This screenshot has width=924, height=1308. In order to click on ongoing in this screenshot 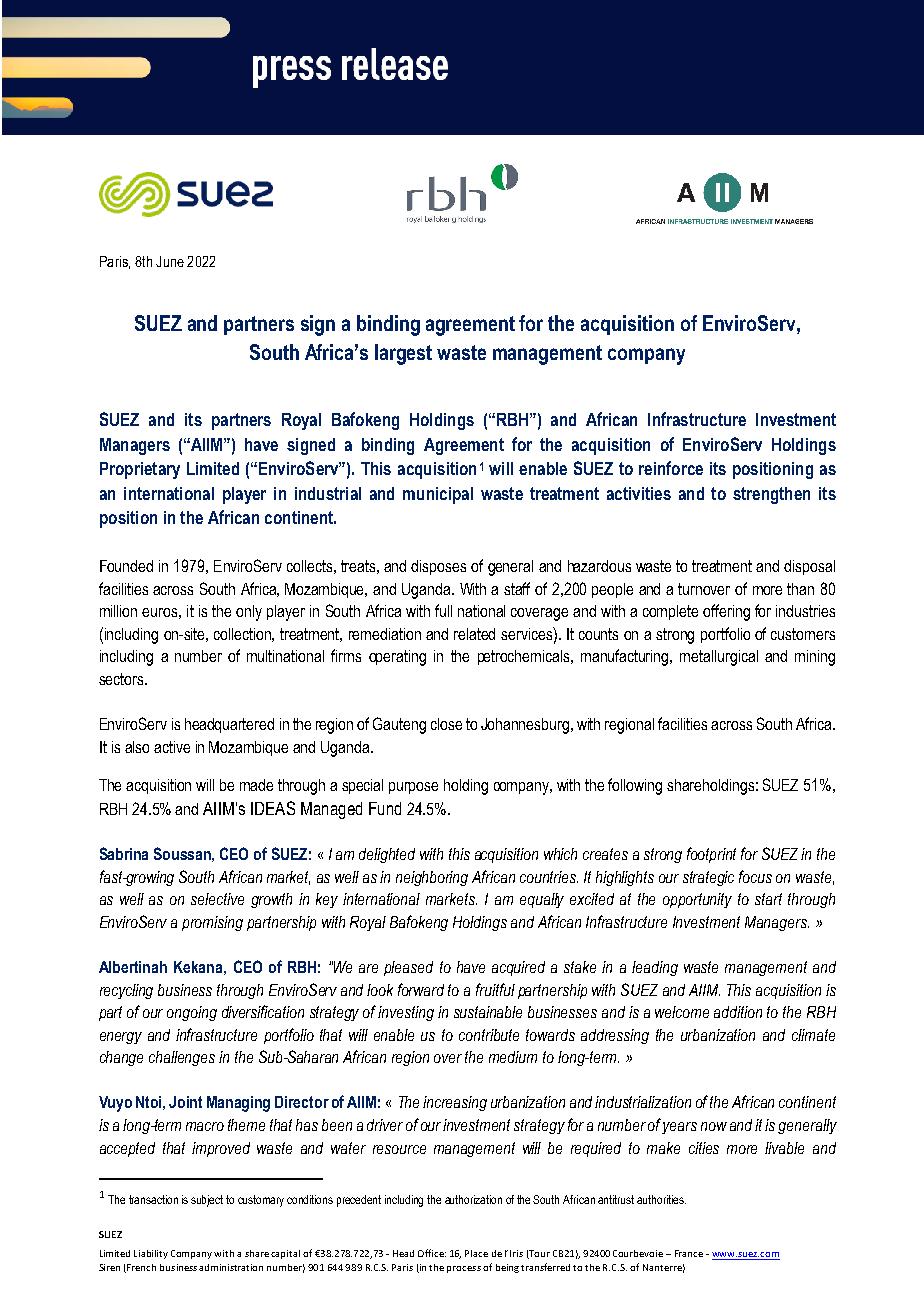, I will do `click(192, 1013)`.
